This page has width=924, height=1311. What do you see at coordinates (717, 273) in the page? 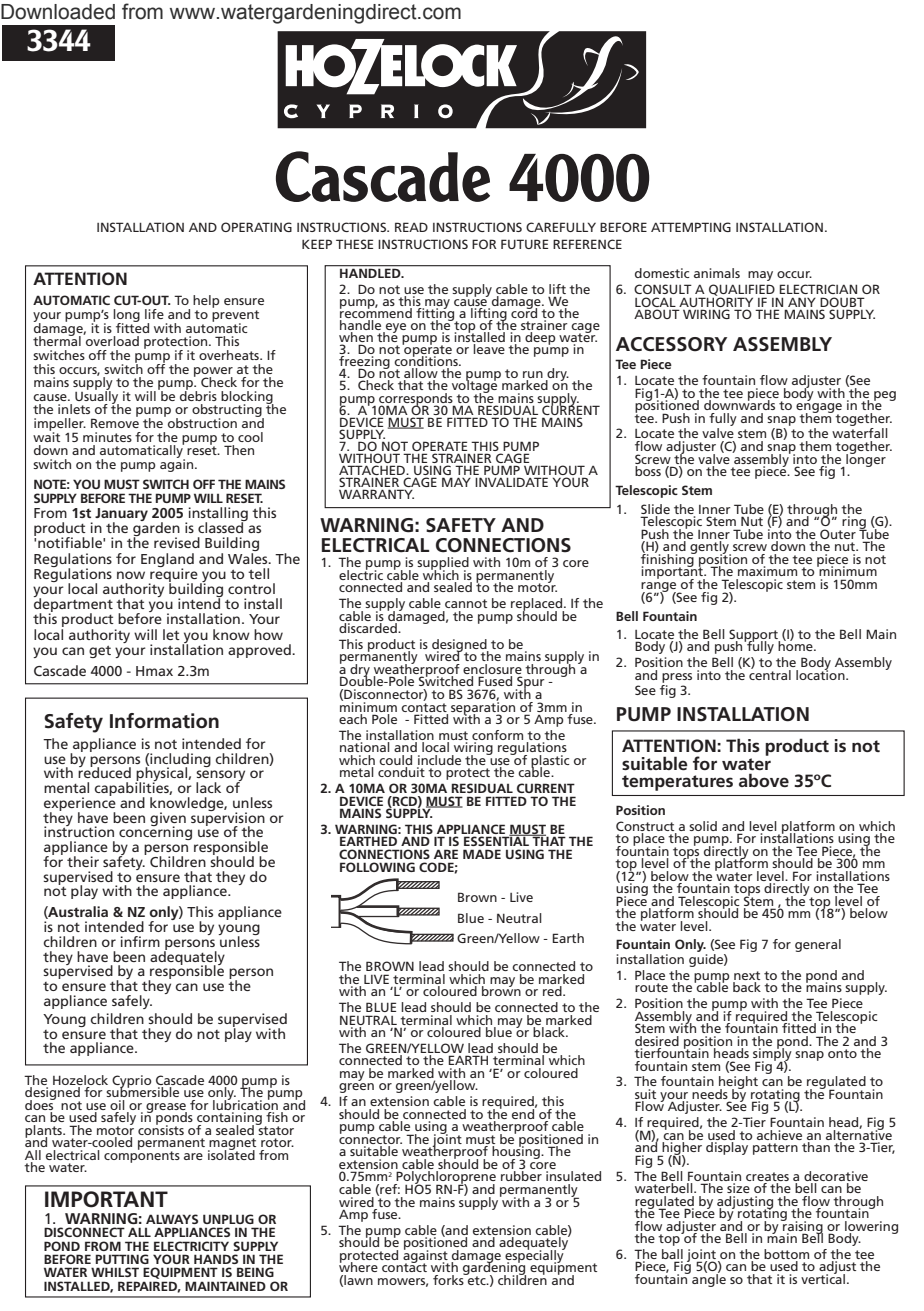
I see `animals` at bounding box center [717, 273].
